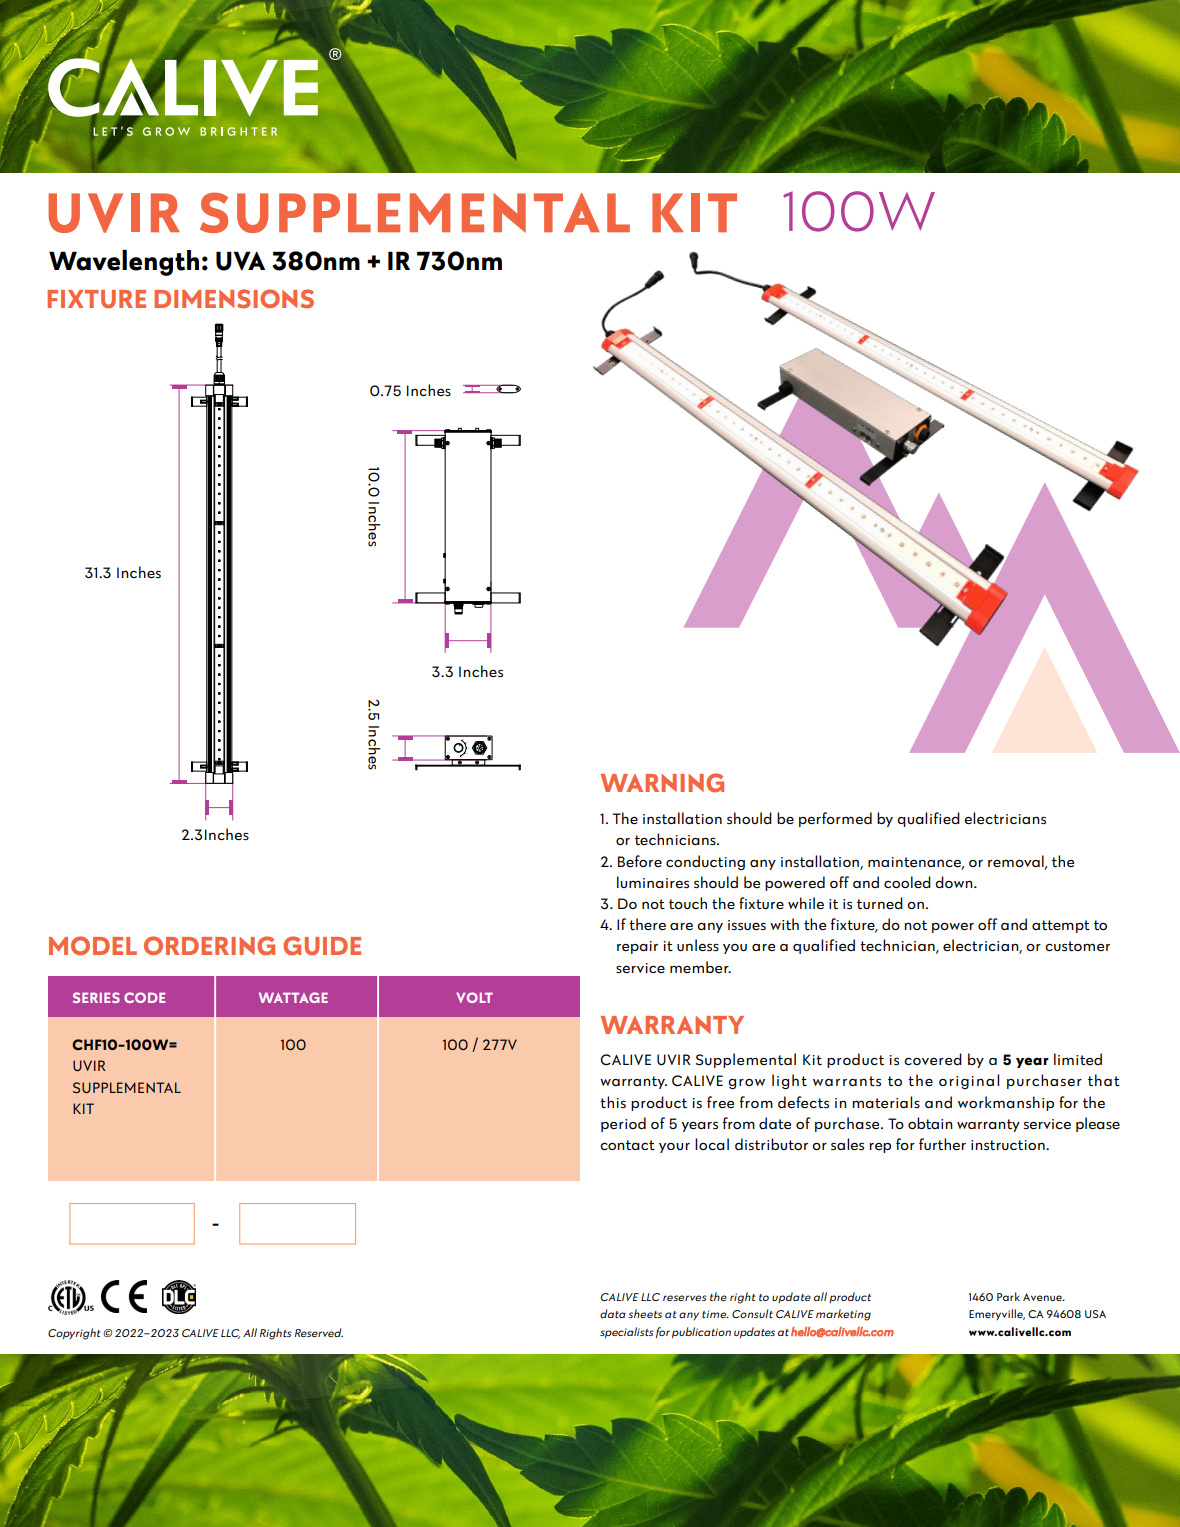  Describe the element at coordinates (319, 1332) in the document. I see `Reserved` at that location.
